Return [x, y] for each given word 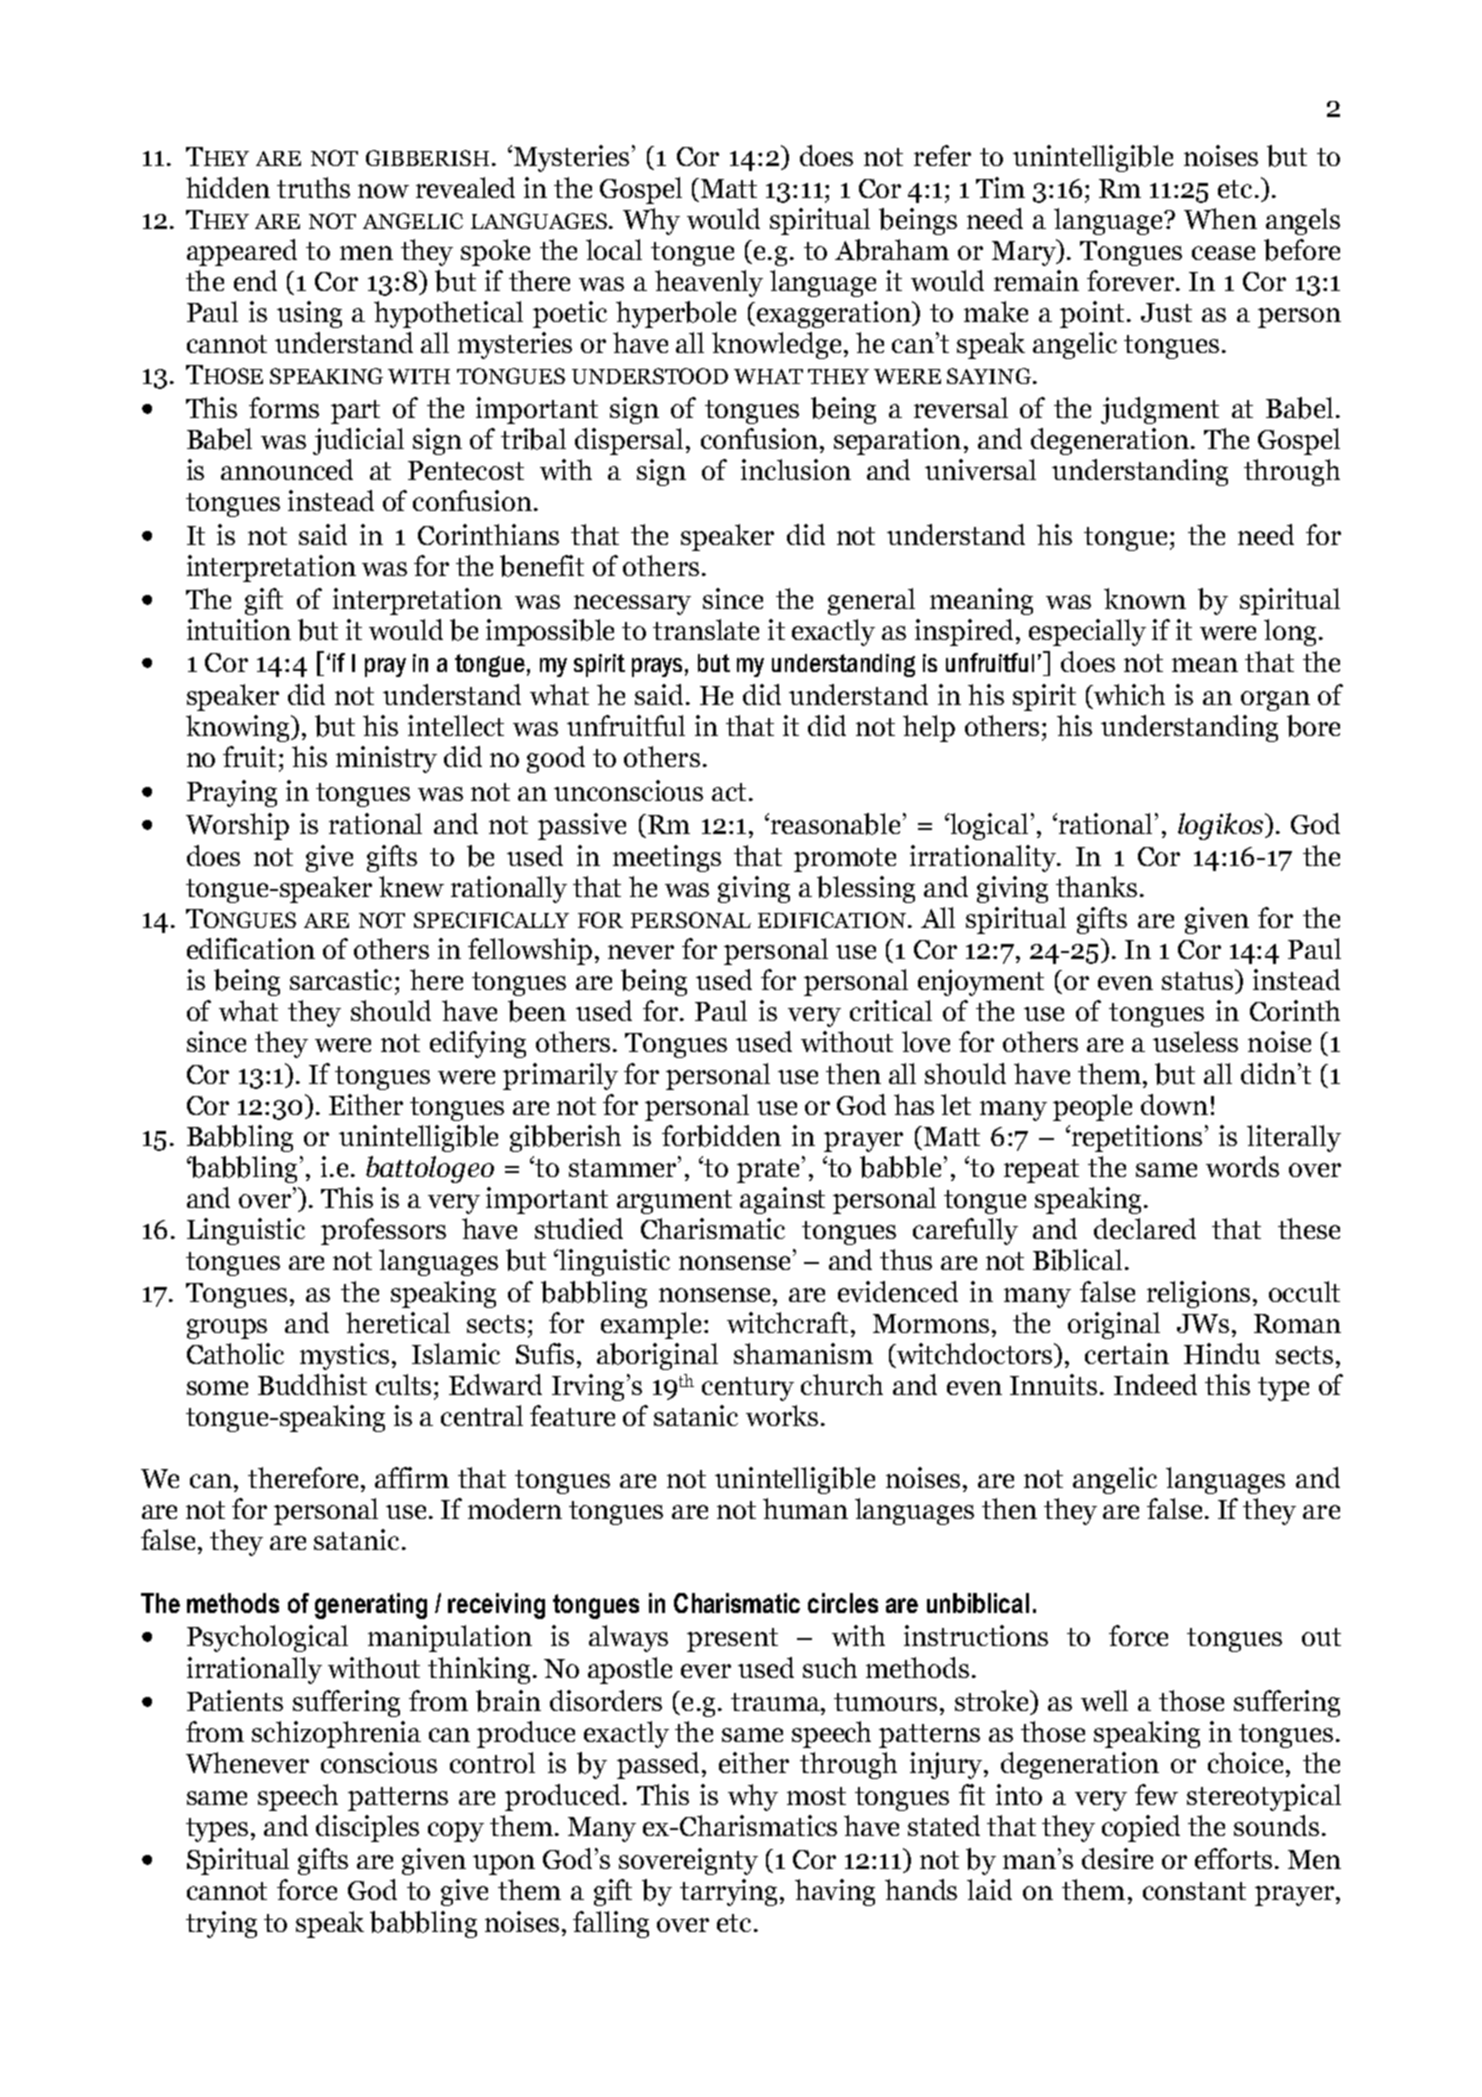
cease [1223, 253]
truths [313, 187]
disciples [367, 1828]
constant [1194, 1891]
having [835, 1892]
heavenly [709, 283]
